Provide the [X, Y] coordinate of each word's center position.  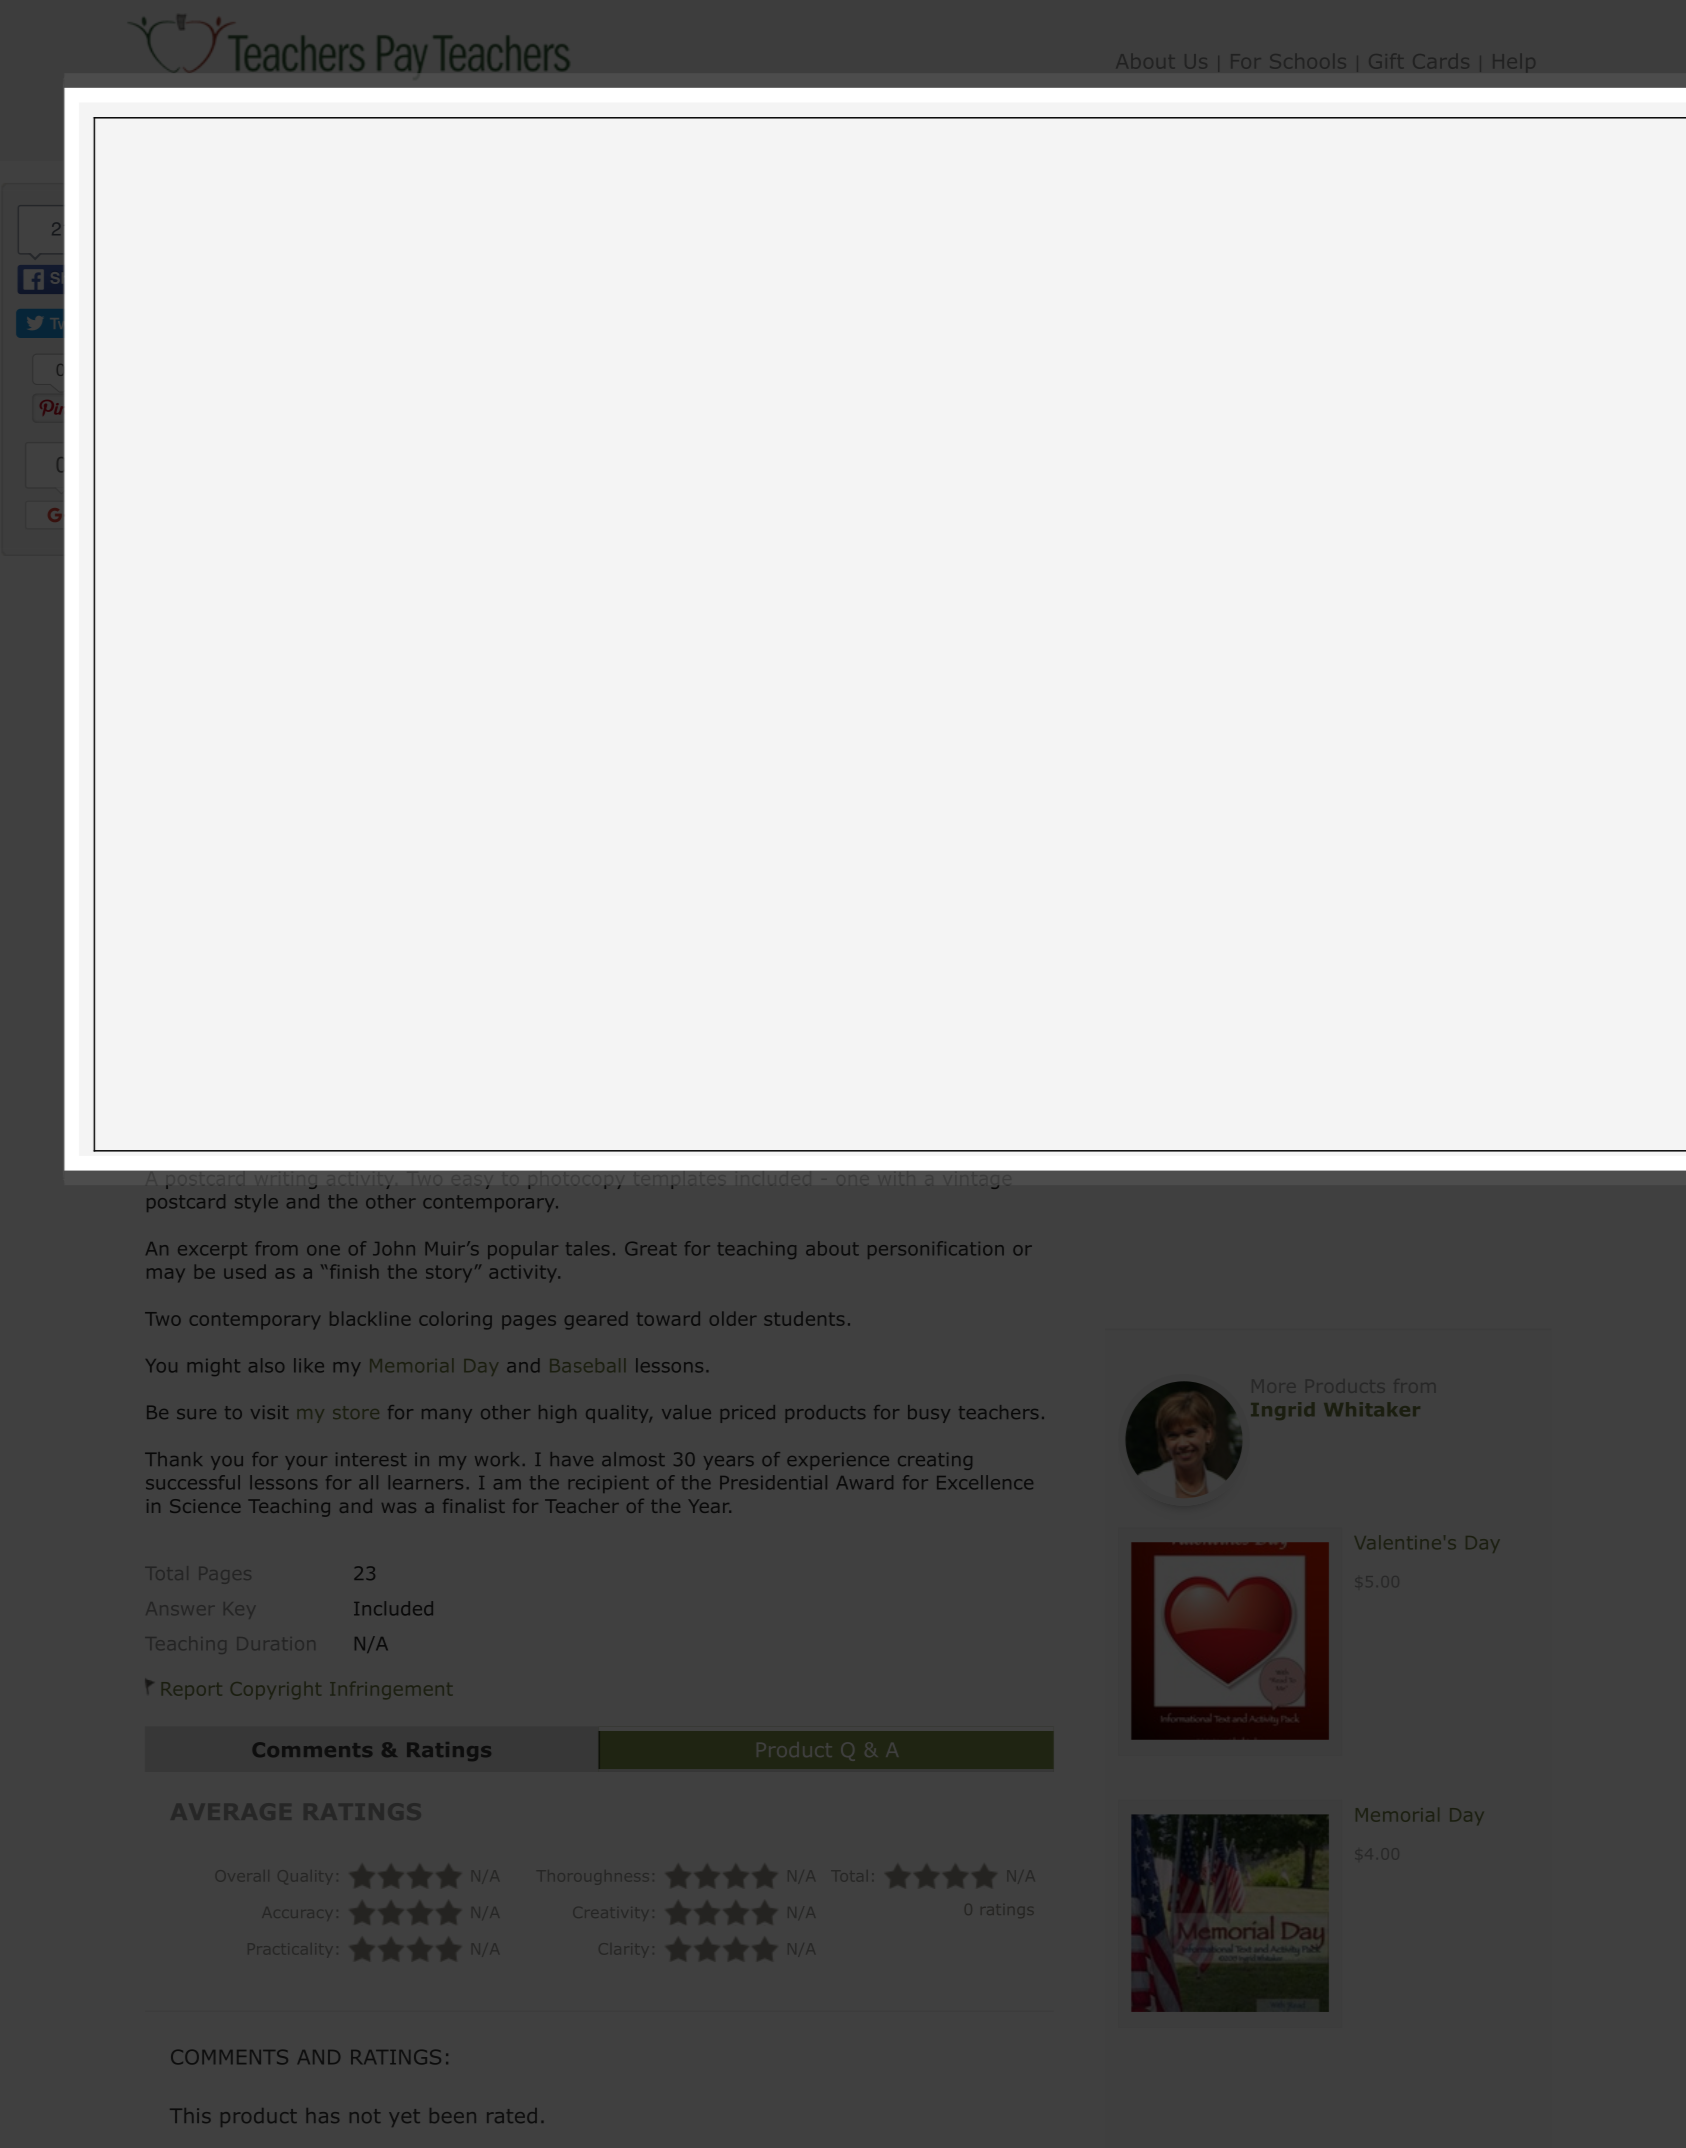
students [804, 1319]
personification [936, 1250]
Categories [238, 118]
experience [838, 1461]
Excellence [985, 1482]
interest [371, 1459]
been [453, 2115]
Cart [1487, 118]
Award [865, 1482]
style [256, 1203]
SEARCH [425, 118]
